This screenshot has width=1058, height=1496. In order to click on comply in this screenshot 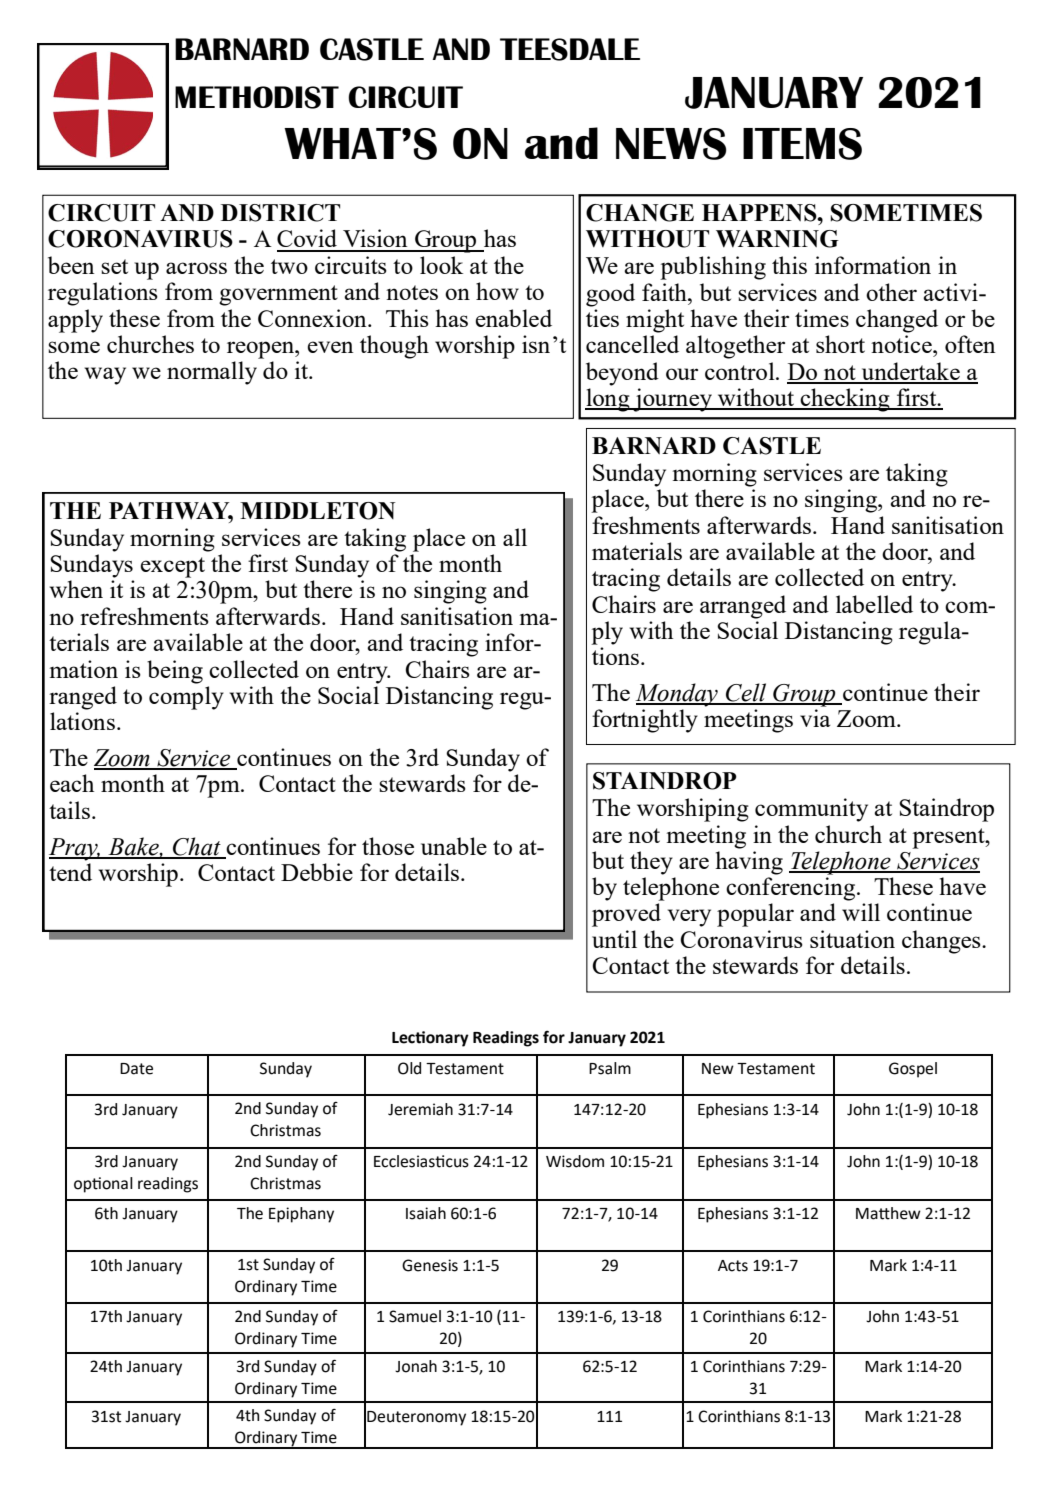, I will do `click(186, 698)`.
